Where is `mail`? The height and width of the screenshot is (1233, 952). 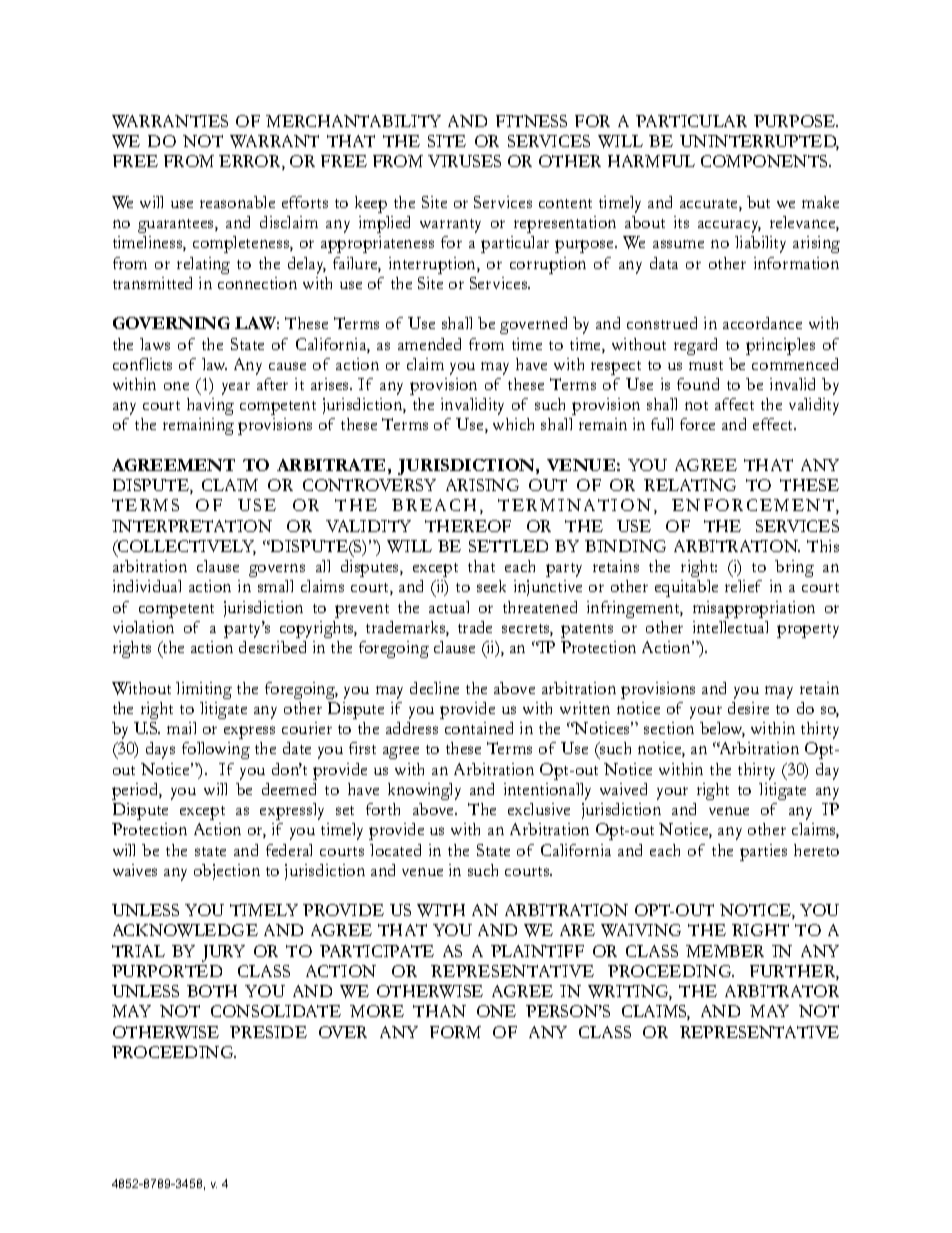
mail is located at coordinates (181, 728).
